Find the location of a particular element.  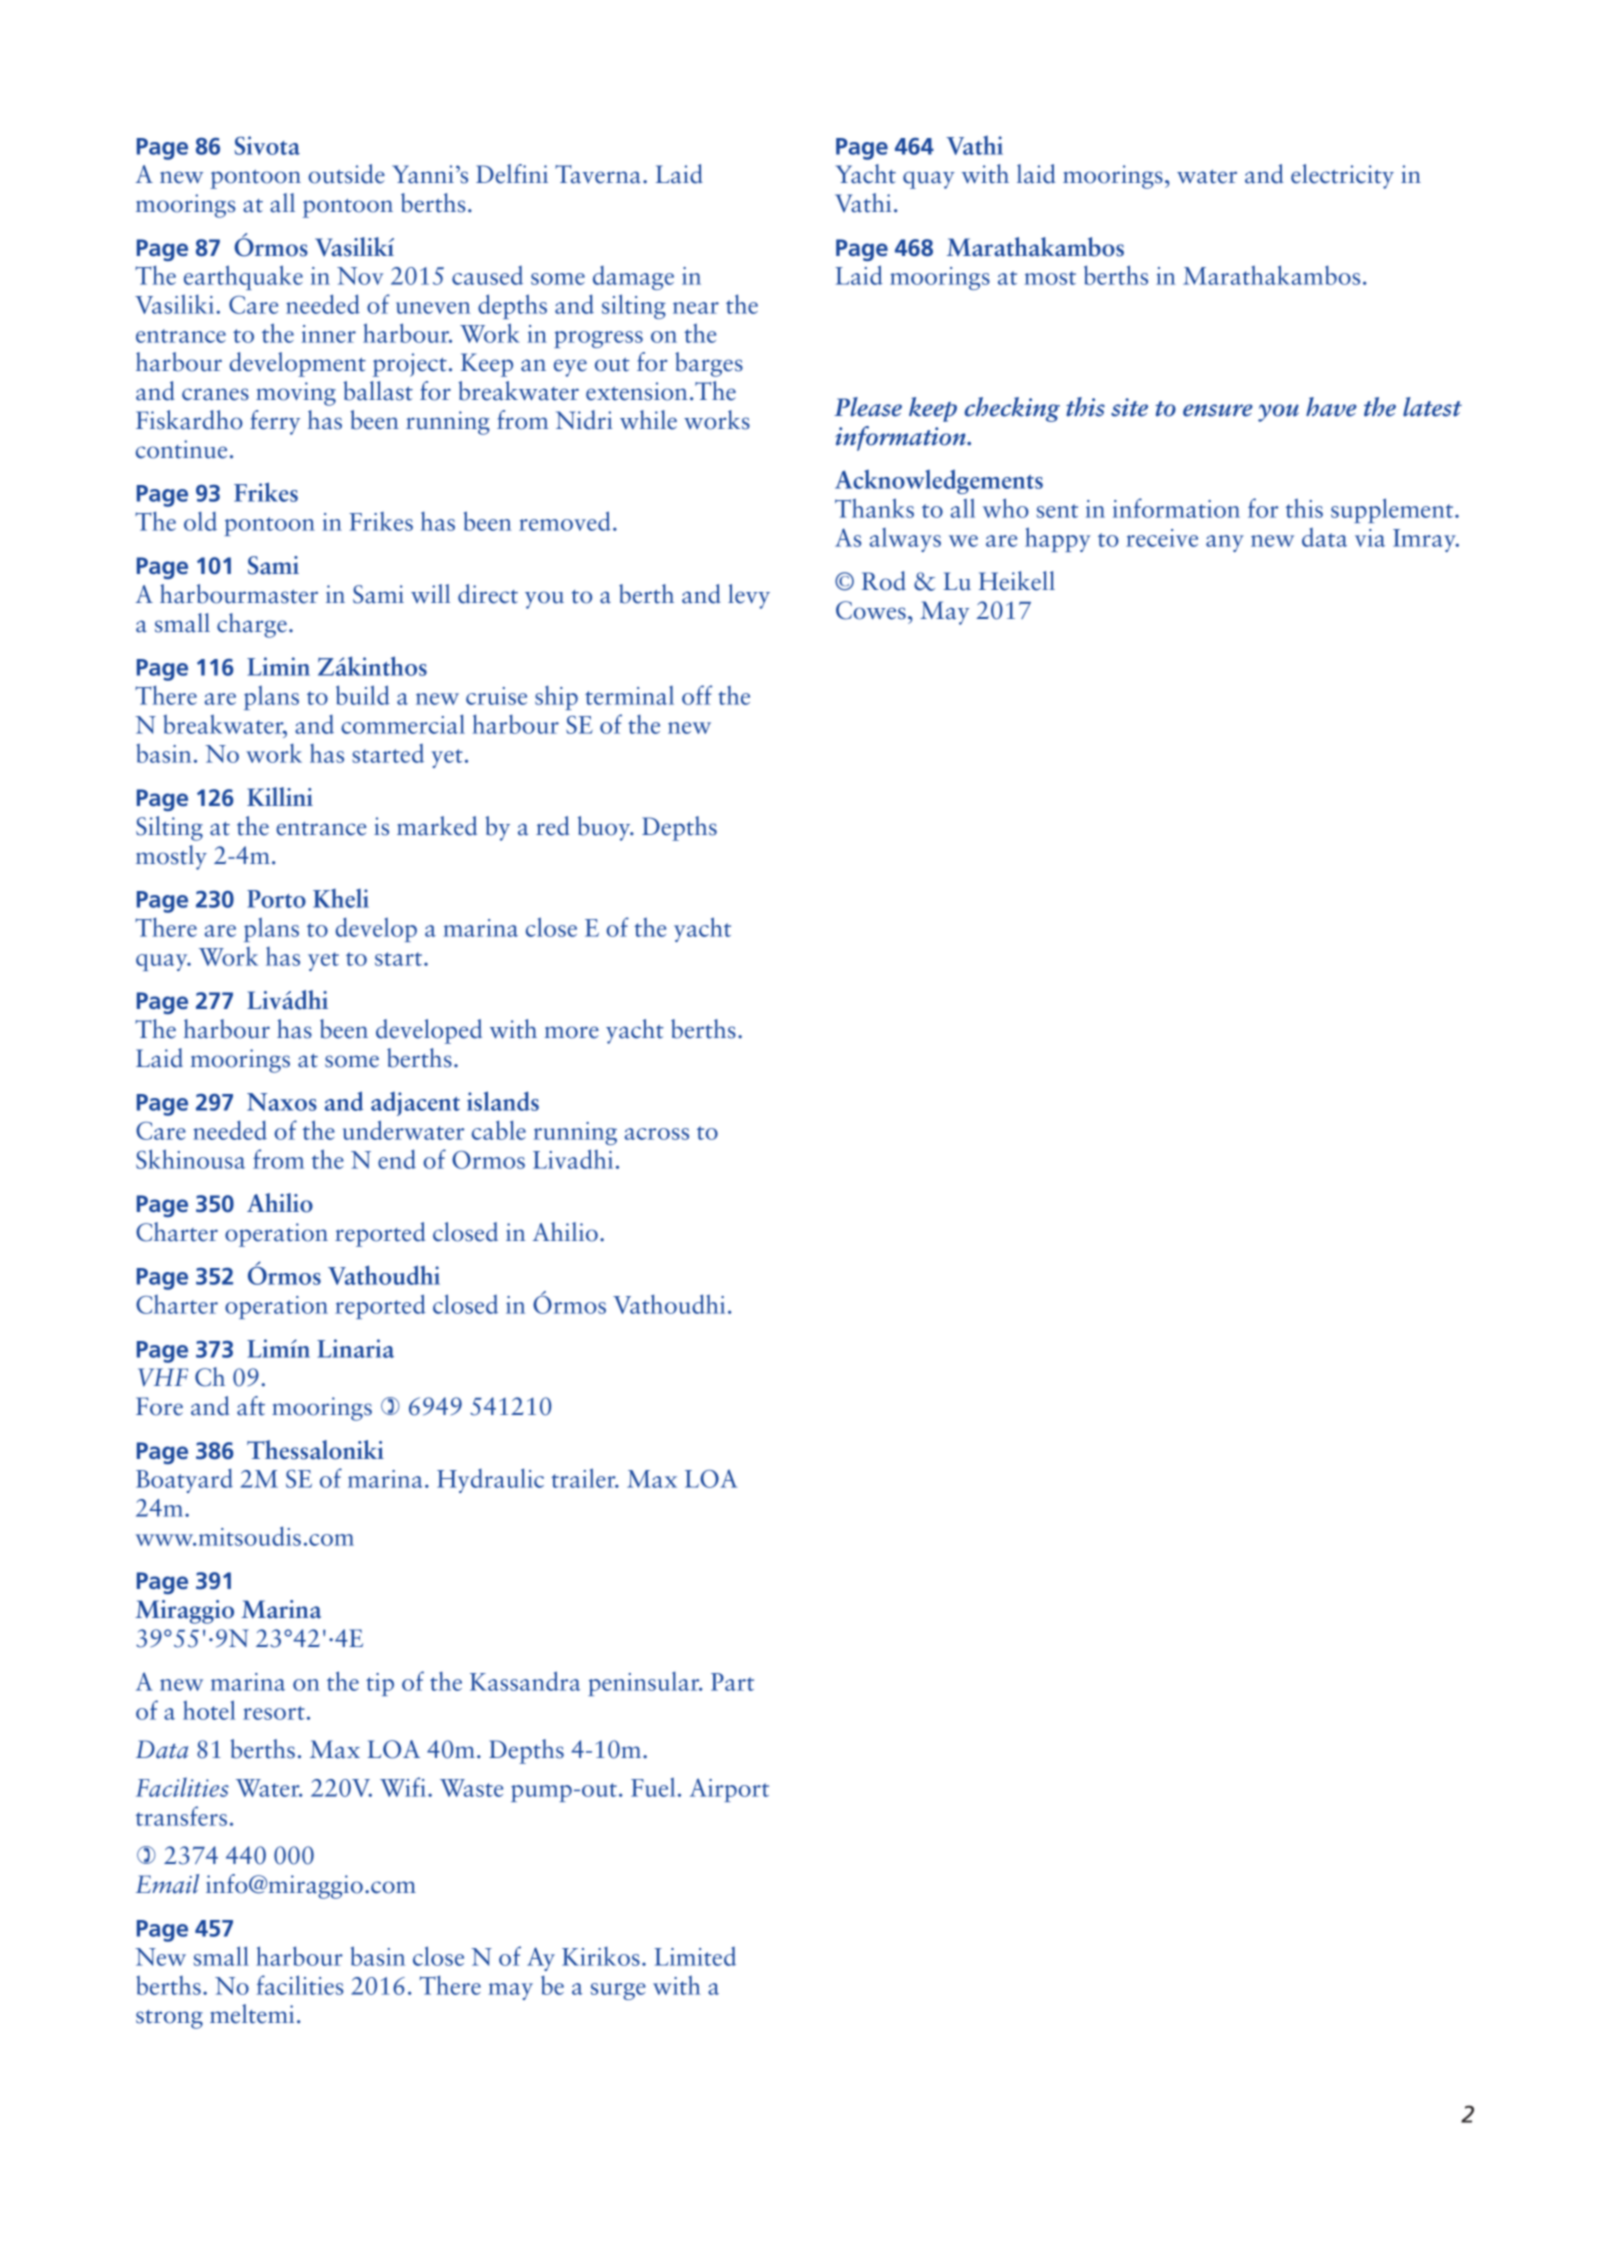

Part is located at coordinates (732, 1682).
